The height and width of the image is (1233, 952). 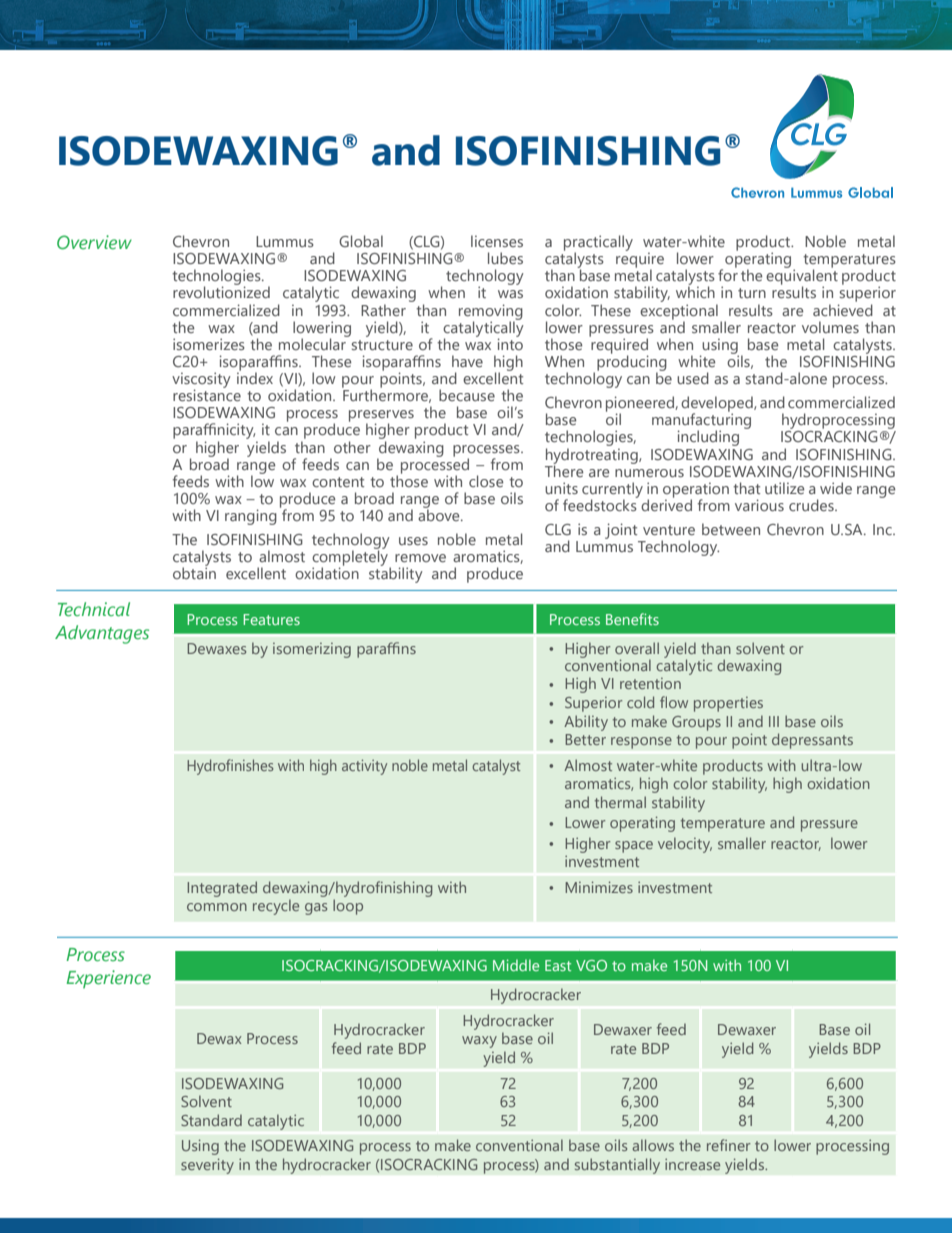 What do you see at coordinates (207, 1166) in the image?
I see `severity` at bounding box center [207, 1166].
